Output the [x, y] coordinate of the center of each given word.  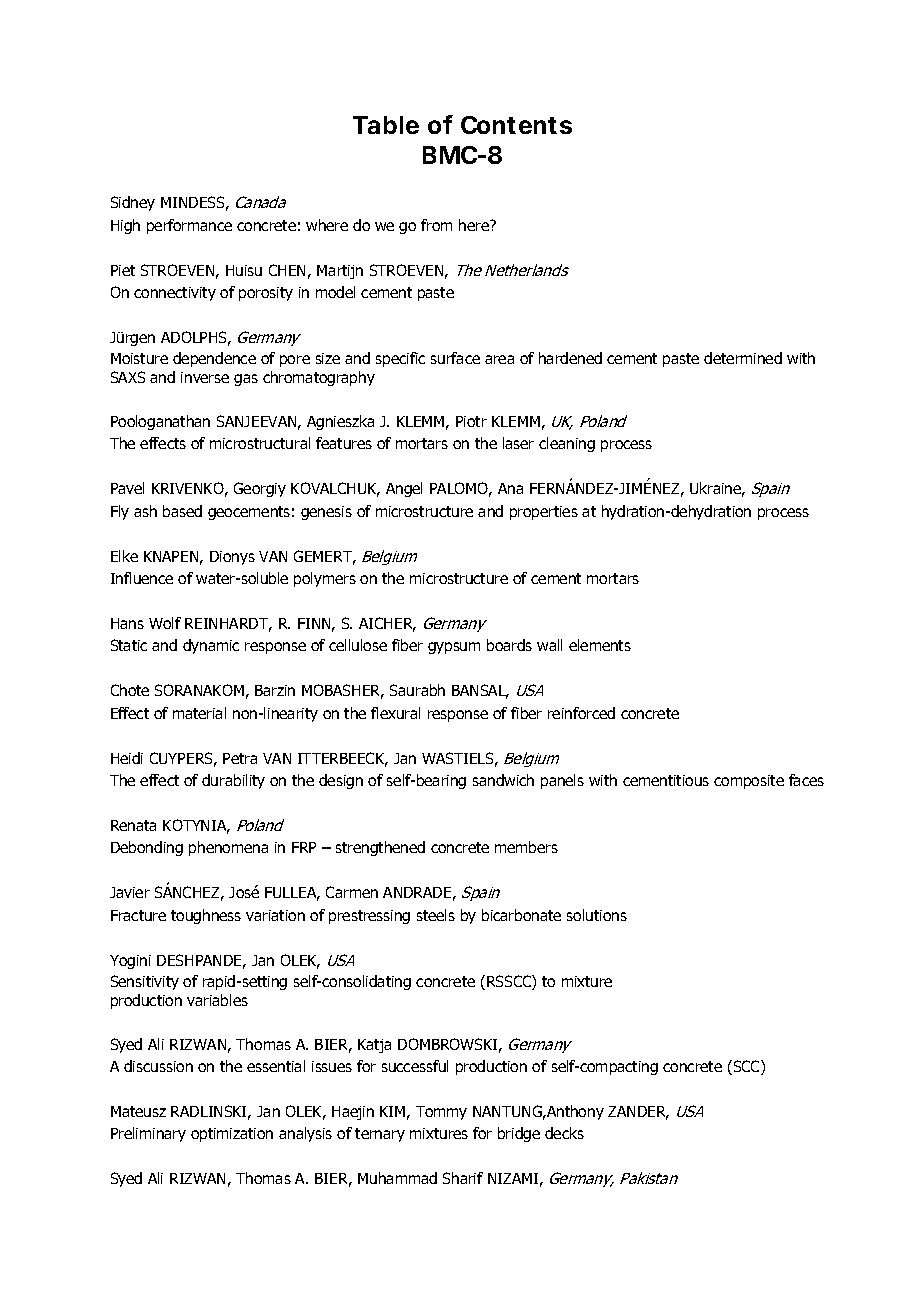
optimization [232, 1135]
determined [743, 358]
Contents [516, 125]
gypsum [454, 648]
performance [189, 226]
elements [600, 645]
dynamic [211, 646]
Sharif [463, 1178]
